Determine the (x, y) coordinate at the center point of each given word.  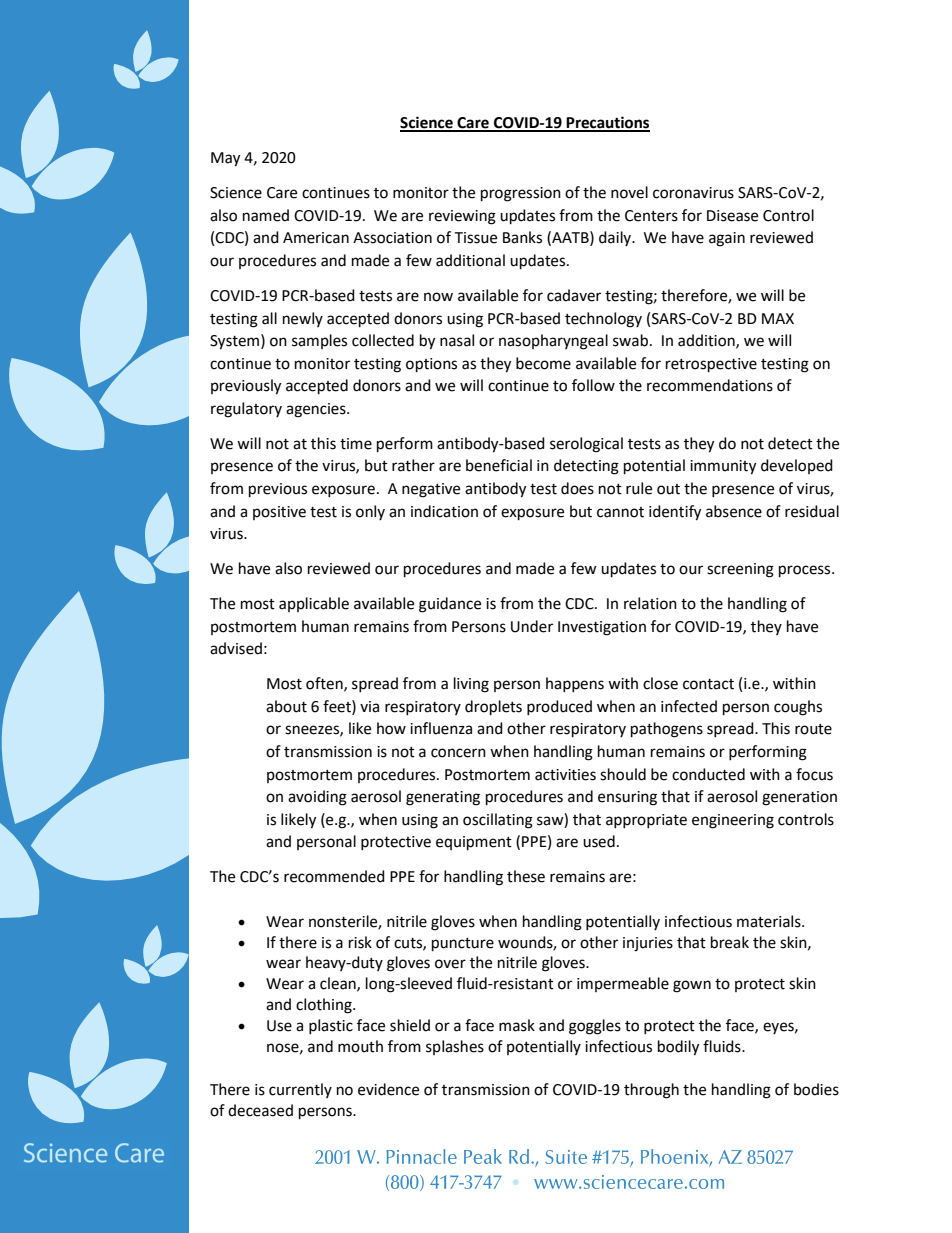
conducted (708, 774)
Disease (732, 216)
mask (517, 1025)
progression (521, 194)
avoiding (317, 798)
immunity (723, 467)
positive (279, 513)
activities (565, 775)
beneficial (499, 465)
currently (300, 1090)
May (225, 159)
